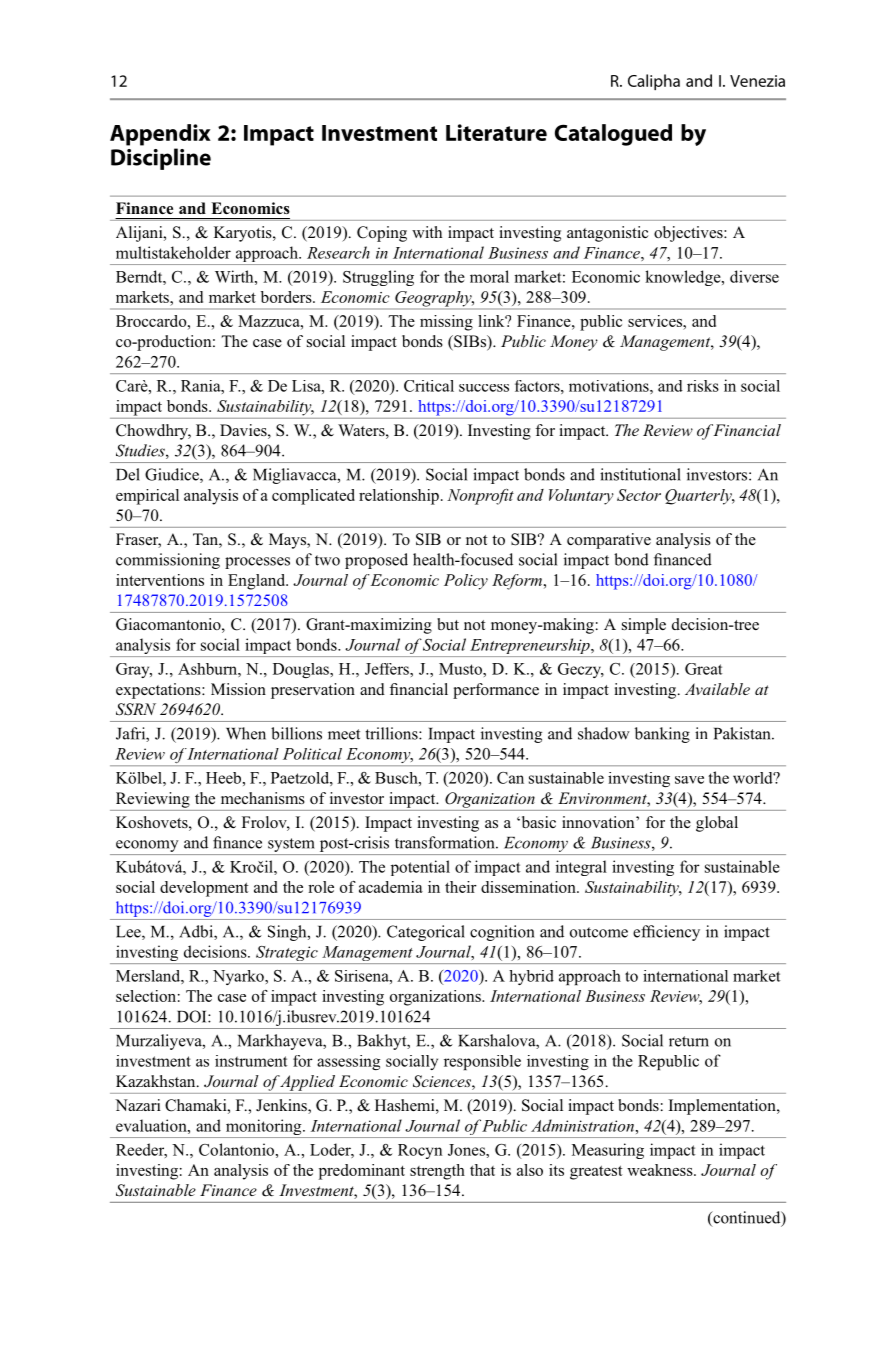  Describe the element at coordinates (448, 624) in the screenshot. I see `but` at that location.
